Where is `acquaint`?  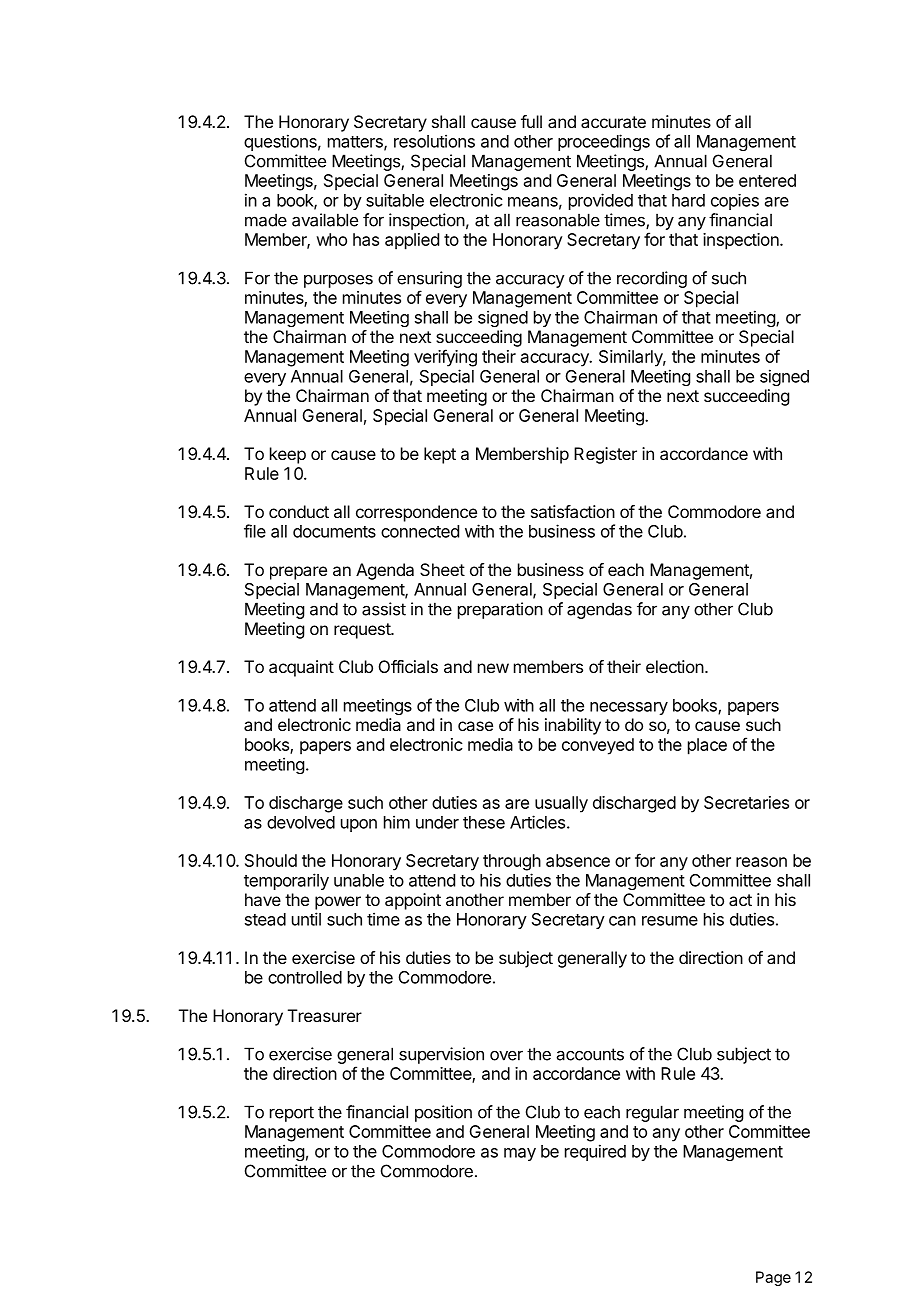 acquaint is located at coordinates (301, 668).
